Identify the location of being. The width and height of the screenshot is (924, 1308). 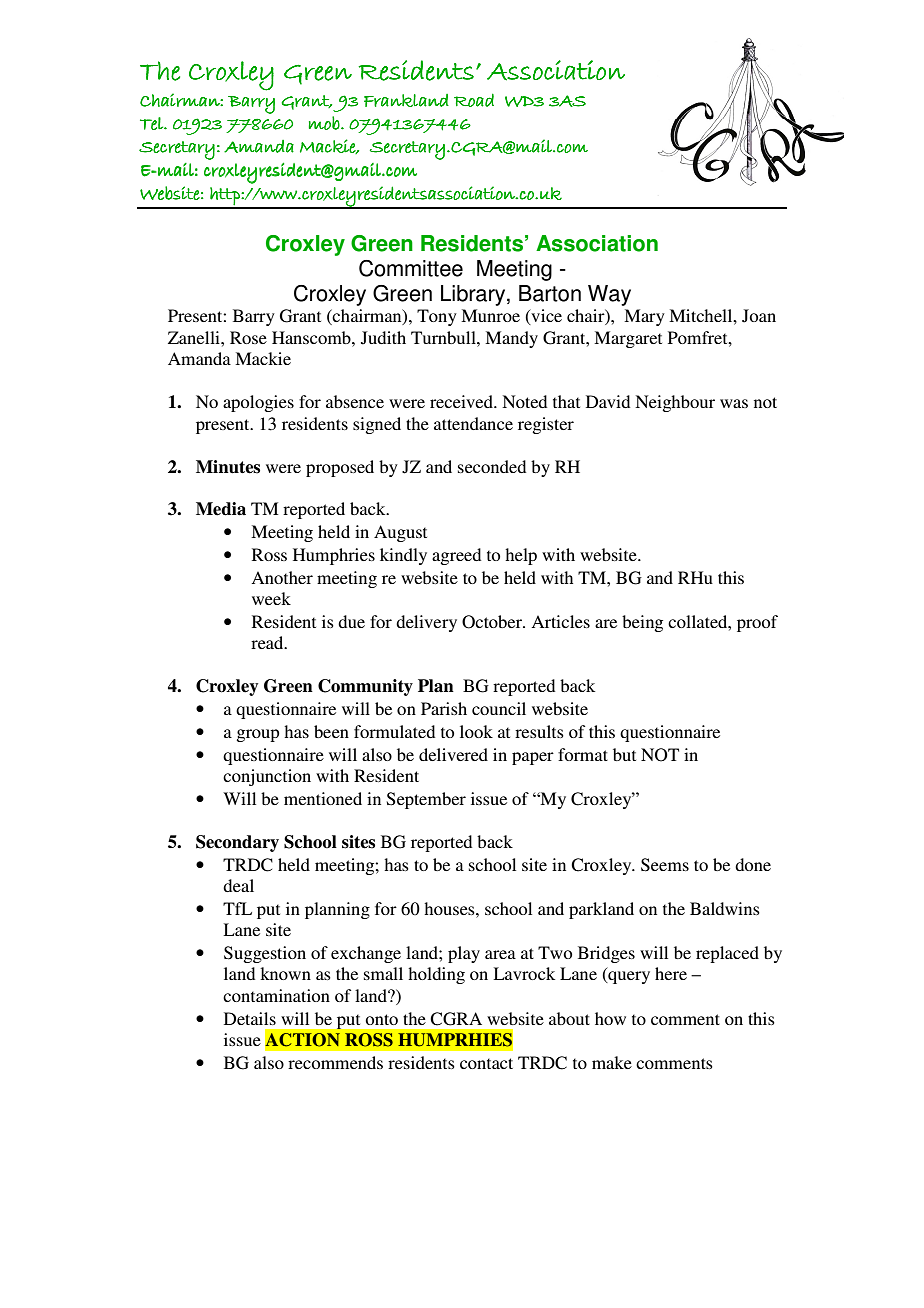
(642, 623).
